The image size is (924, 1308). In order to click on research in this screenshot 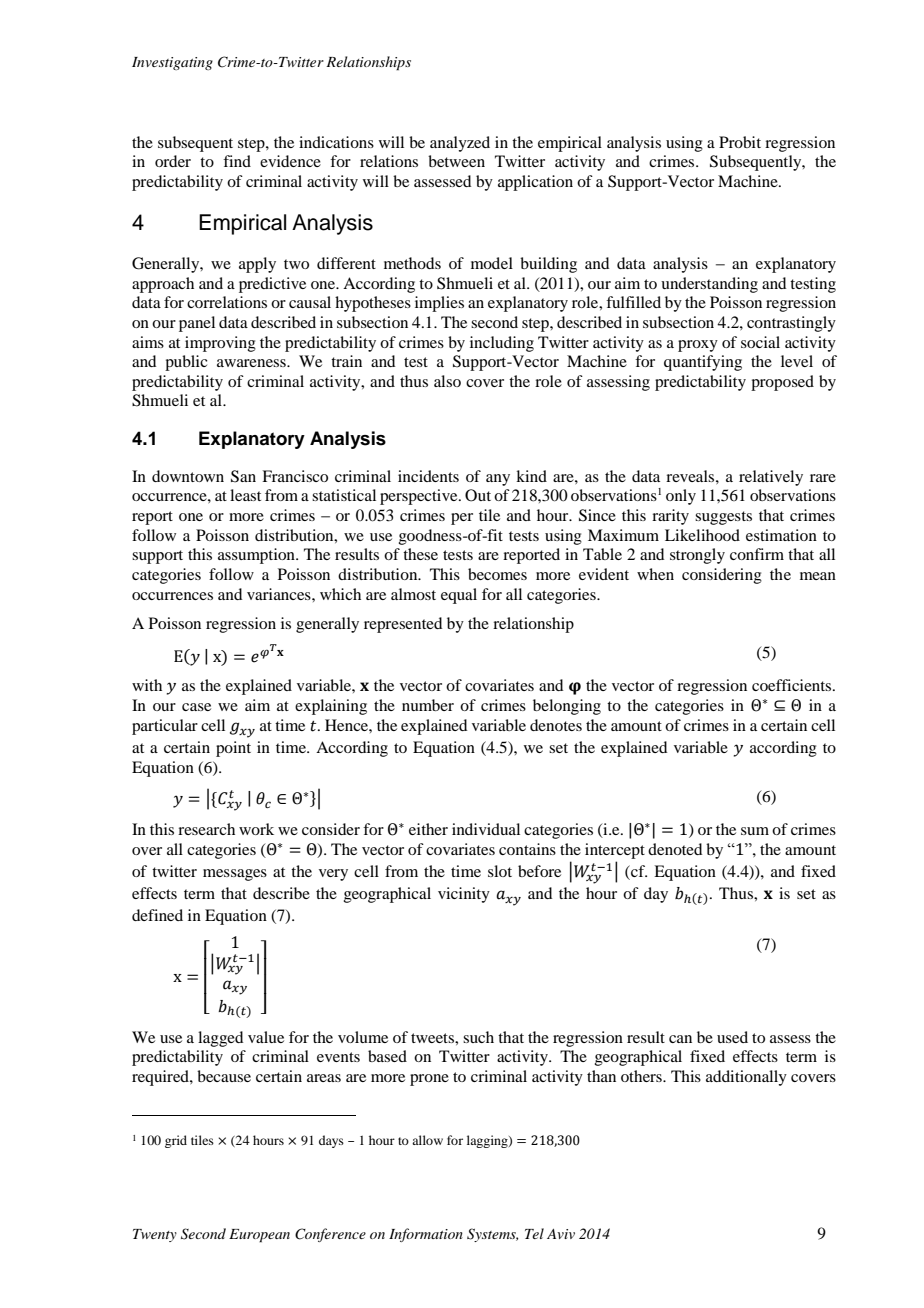, I will do `click(206, 829)`.
